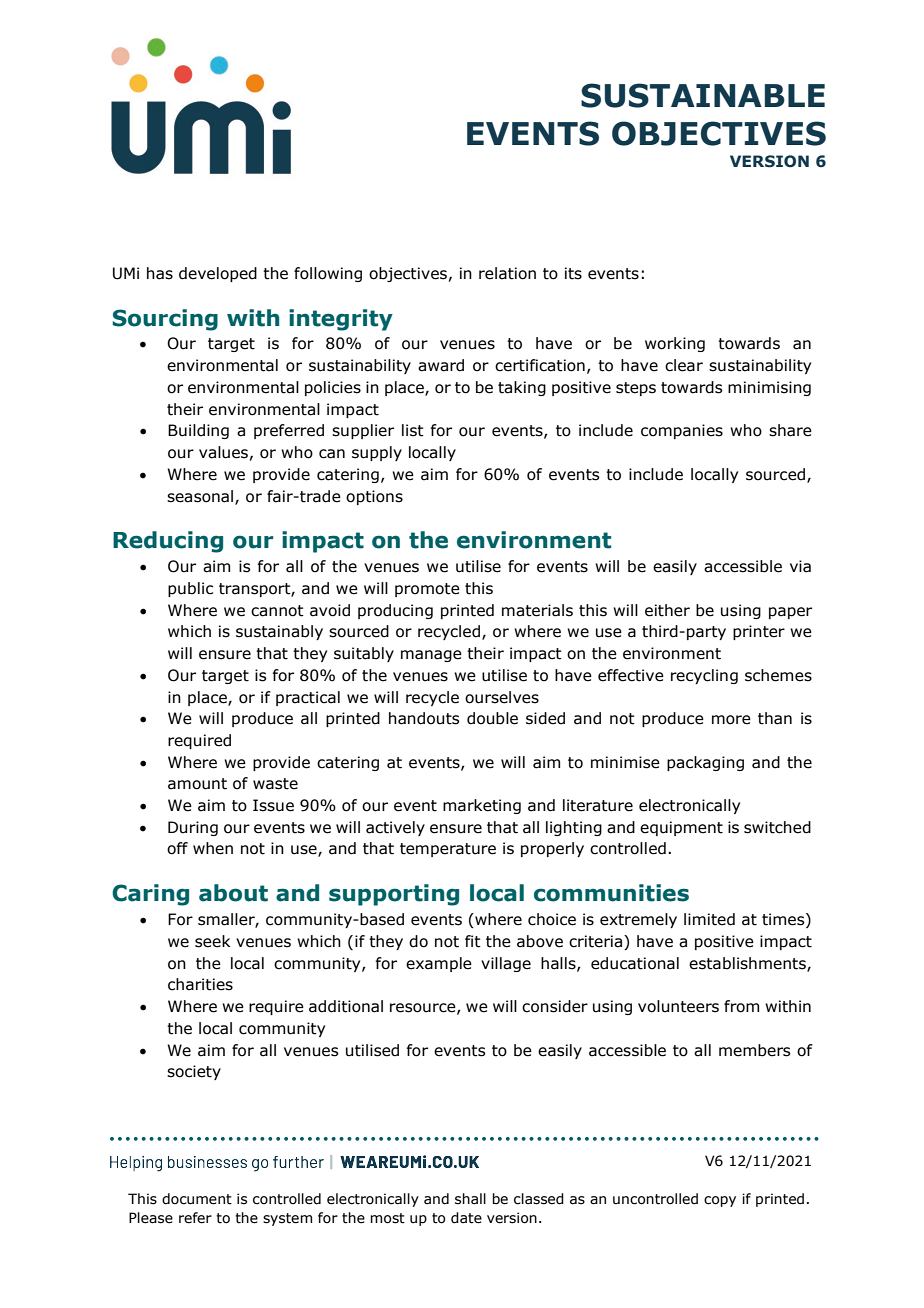 The height and width of the page is (1308, 924). Describe the element at coordinates (279, 632) in the page. I see `sustainably` at that location.
